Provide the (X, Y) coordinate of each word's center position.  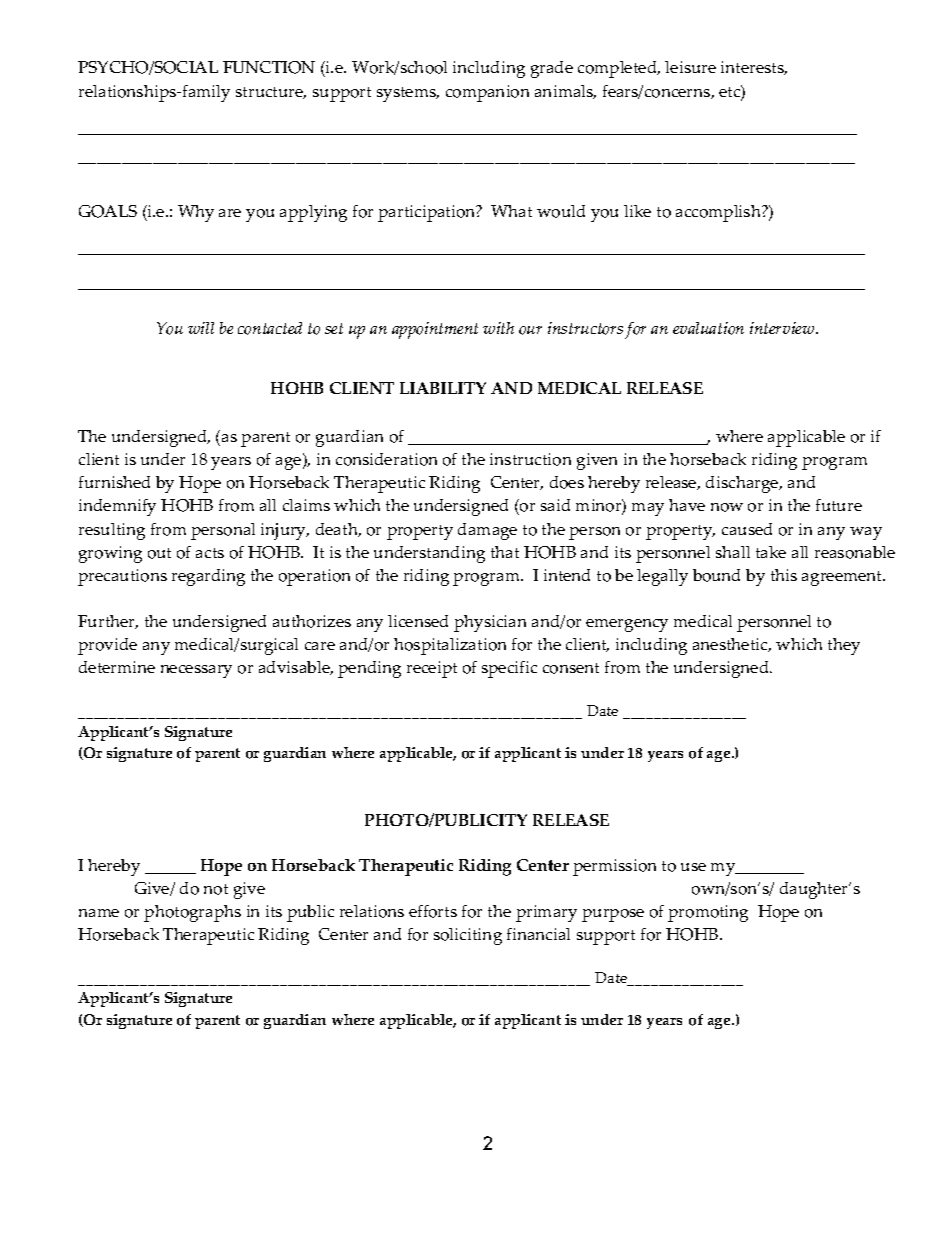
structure (271, 93)
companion (487, 93)
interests (754, 68)
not (216, 889)
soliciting (468, 936)
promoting (708, 913)
